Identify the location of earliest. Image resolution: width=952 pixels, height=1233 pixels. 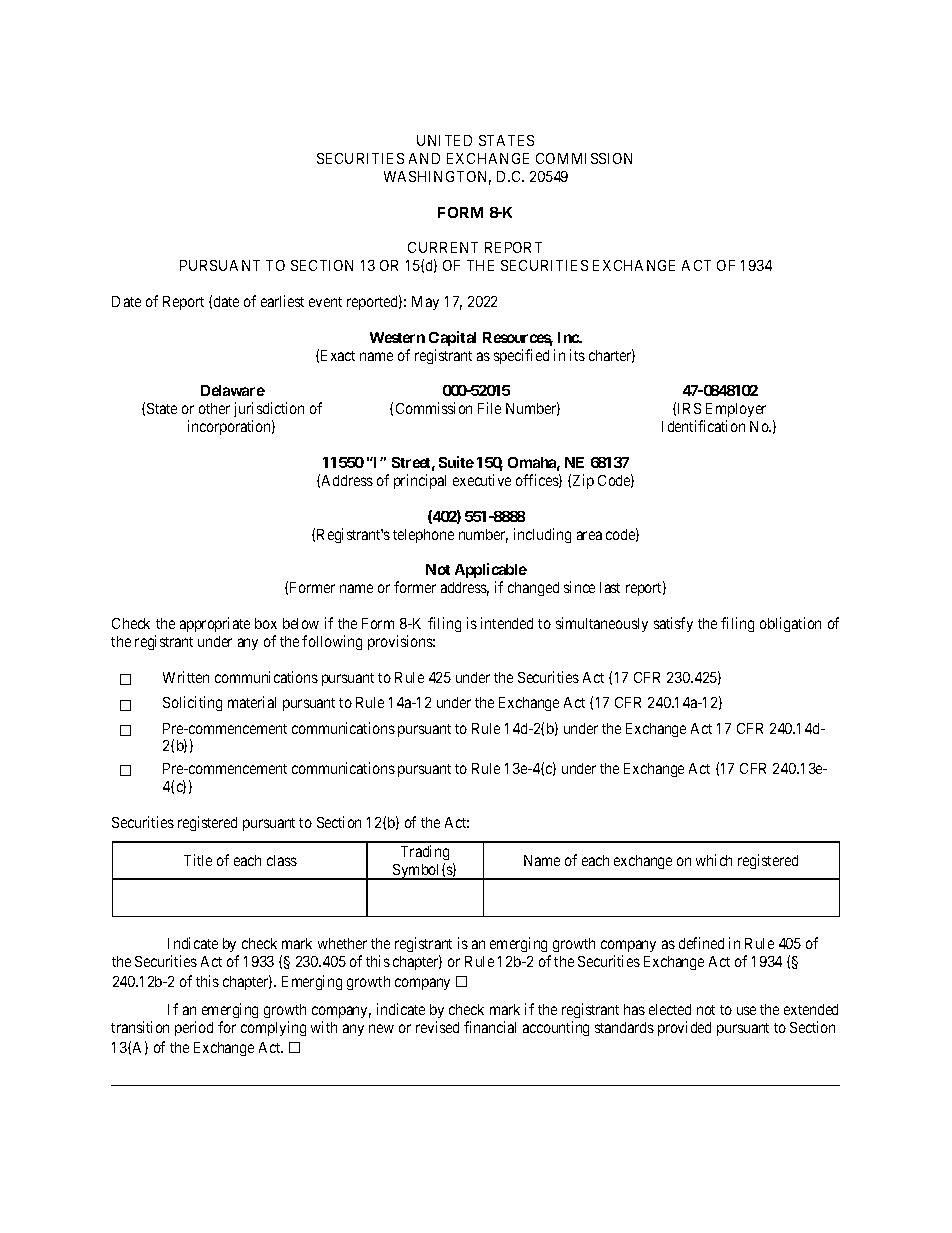
(282, 301).
